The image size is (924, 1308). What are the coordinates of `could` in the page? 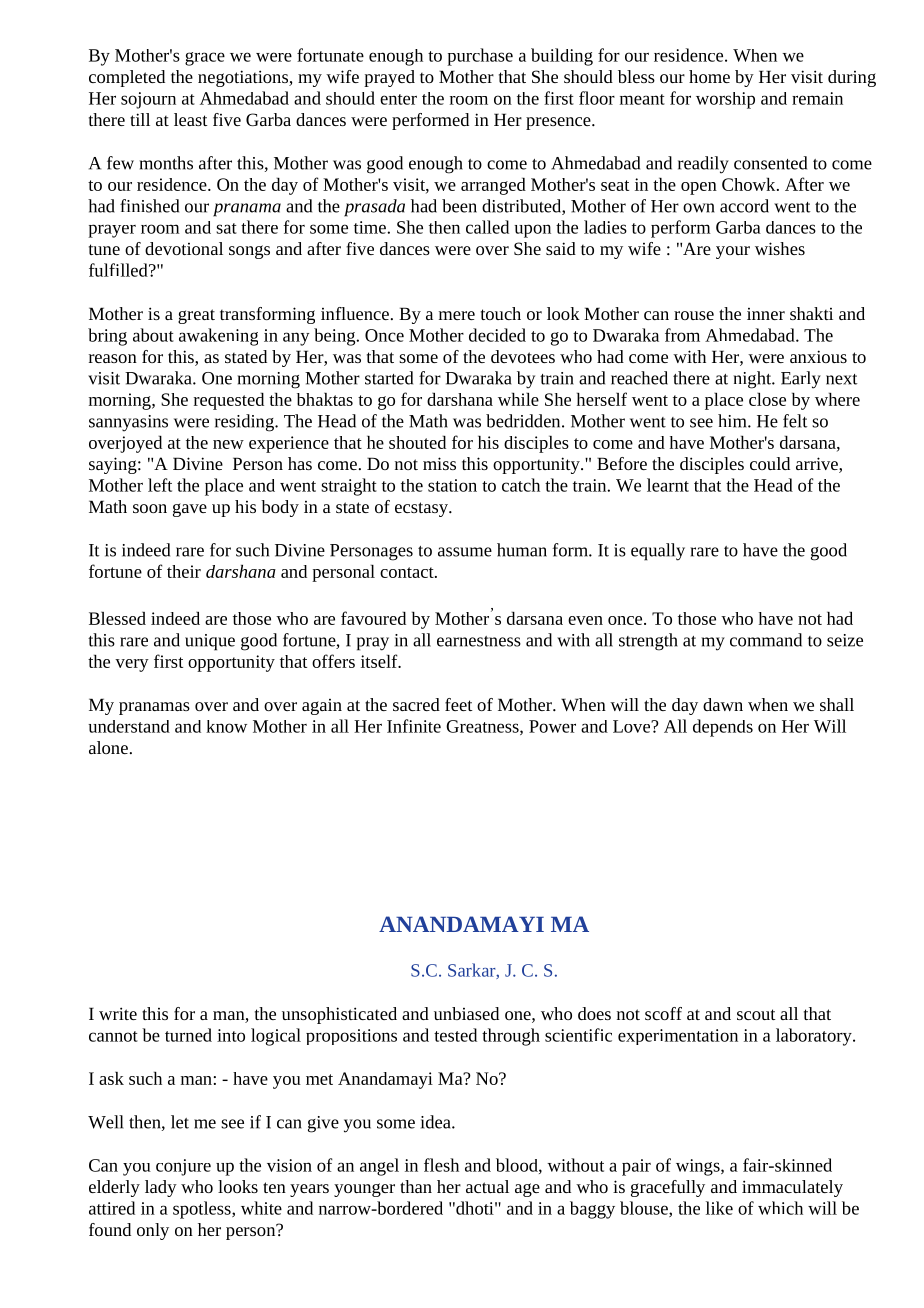 It's located at (770, 463).
